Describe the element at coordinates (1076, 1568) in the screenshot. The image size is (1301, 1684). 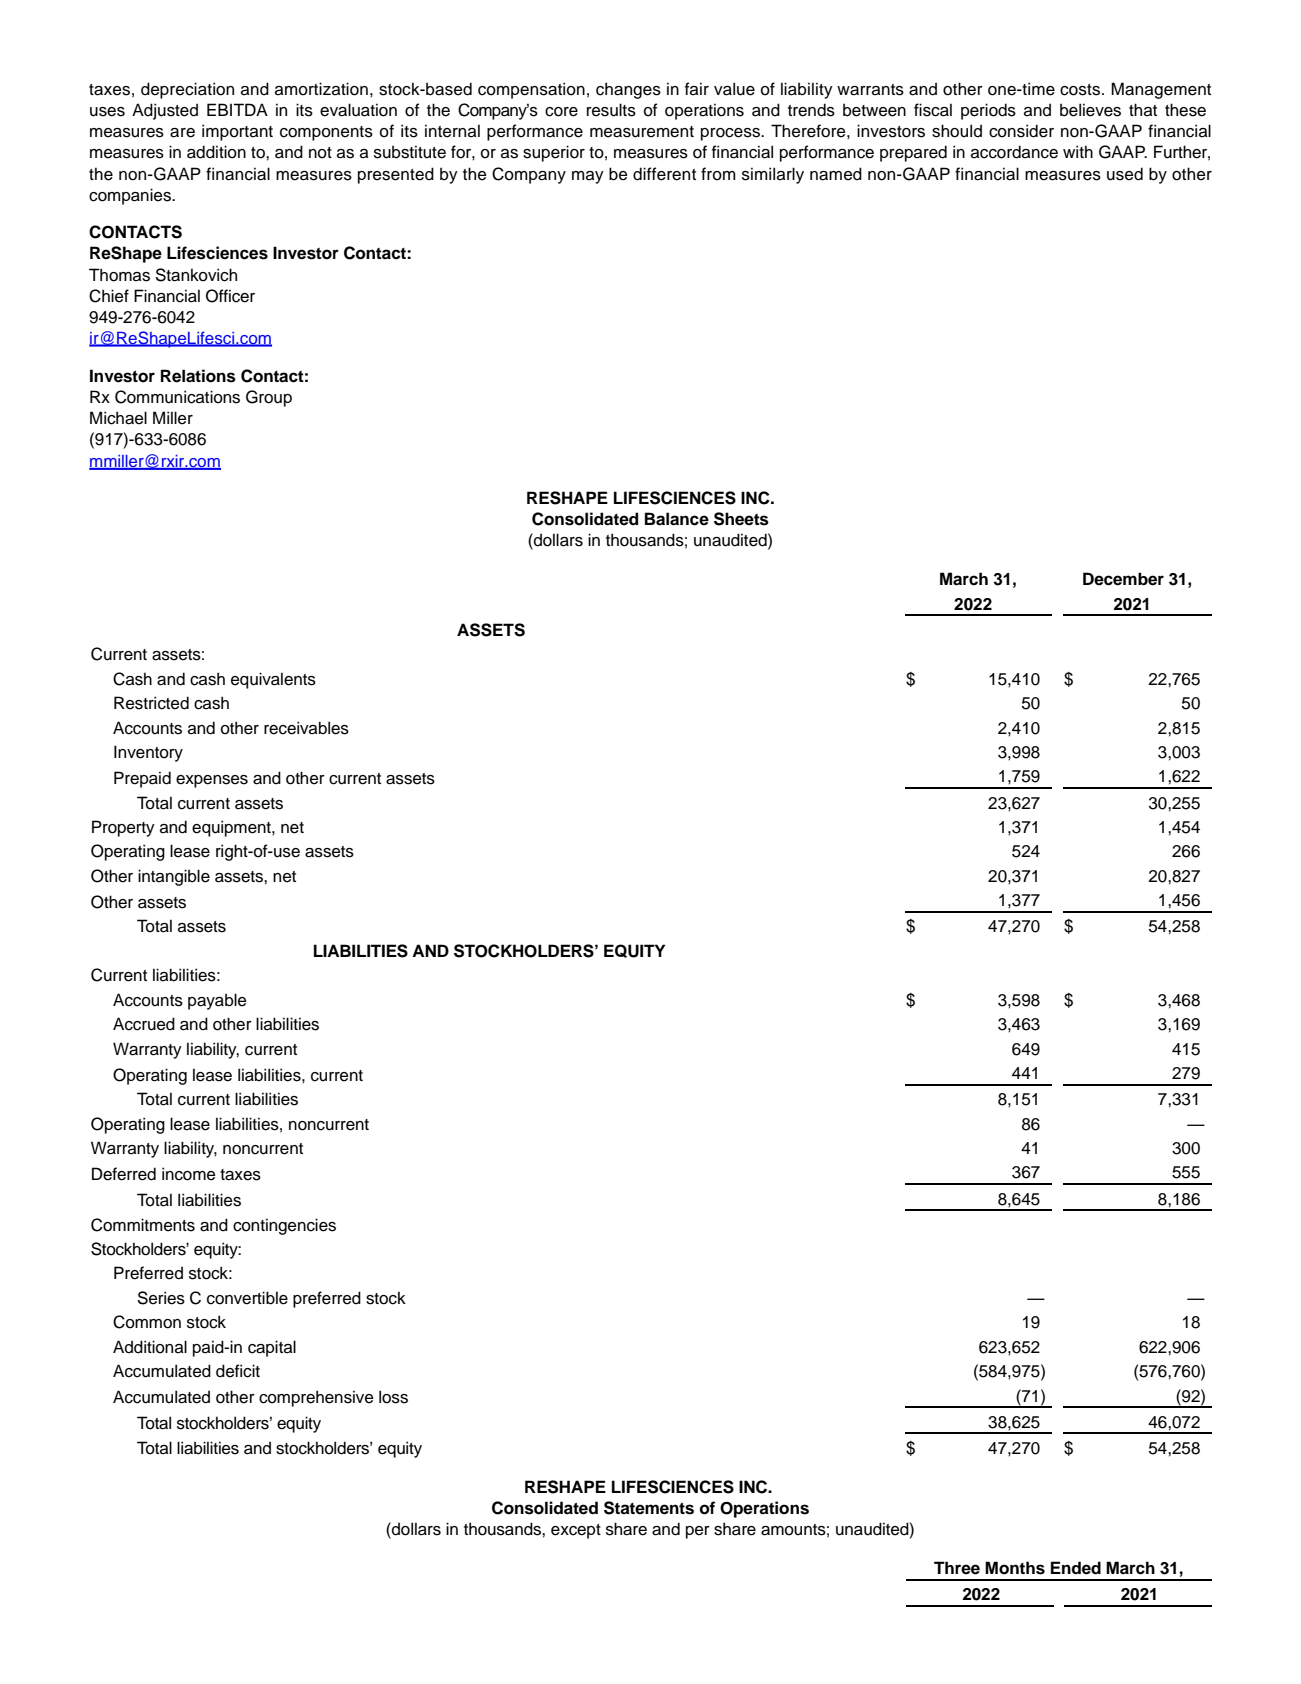
I see `Ended` at that location.
